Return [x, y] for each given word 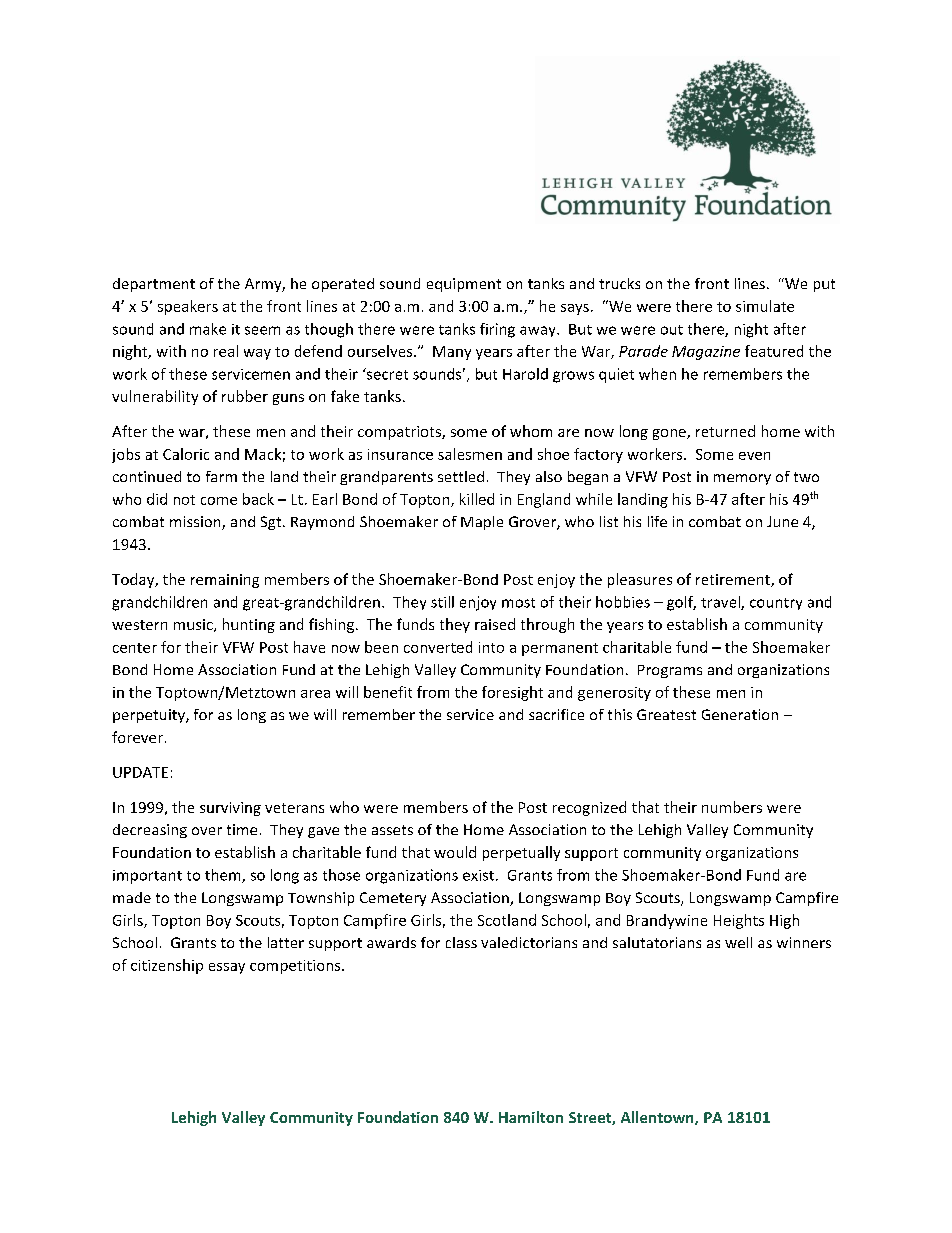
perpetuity [150, 716]
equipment [464, 285]
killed [477, 499]
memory [742, 479]
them [224, 876]
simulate [765, 306]
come [219, 501]
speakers [188, 307]
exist [478, 875]
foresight [512, 693]
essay [227, 968]
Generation [740, 714]
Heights [739, 921]
